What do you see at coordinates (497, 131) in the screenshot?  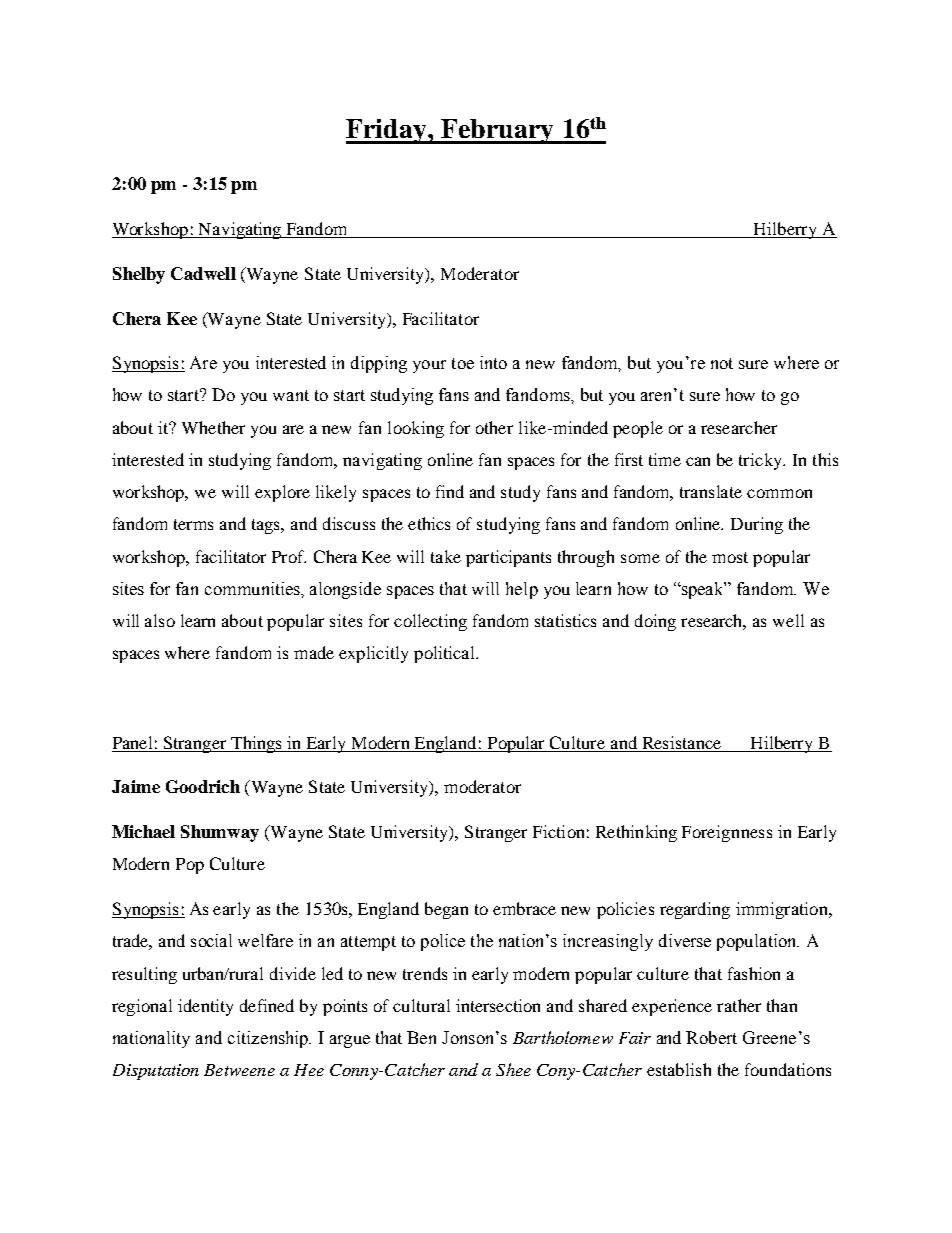 I see `February` at bounding box center [497, 131].
